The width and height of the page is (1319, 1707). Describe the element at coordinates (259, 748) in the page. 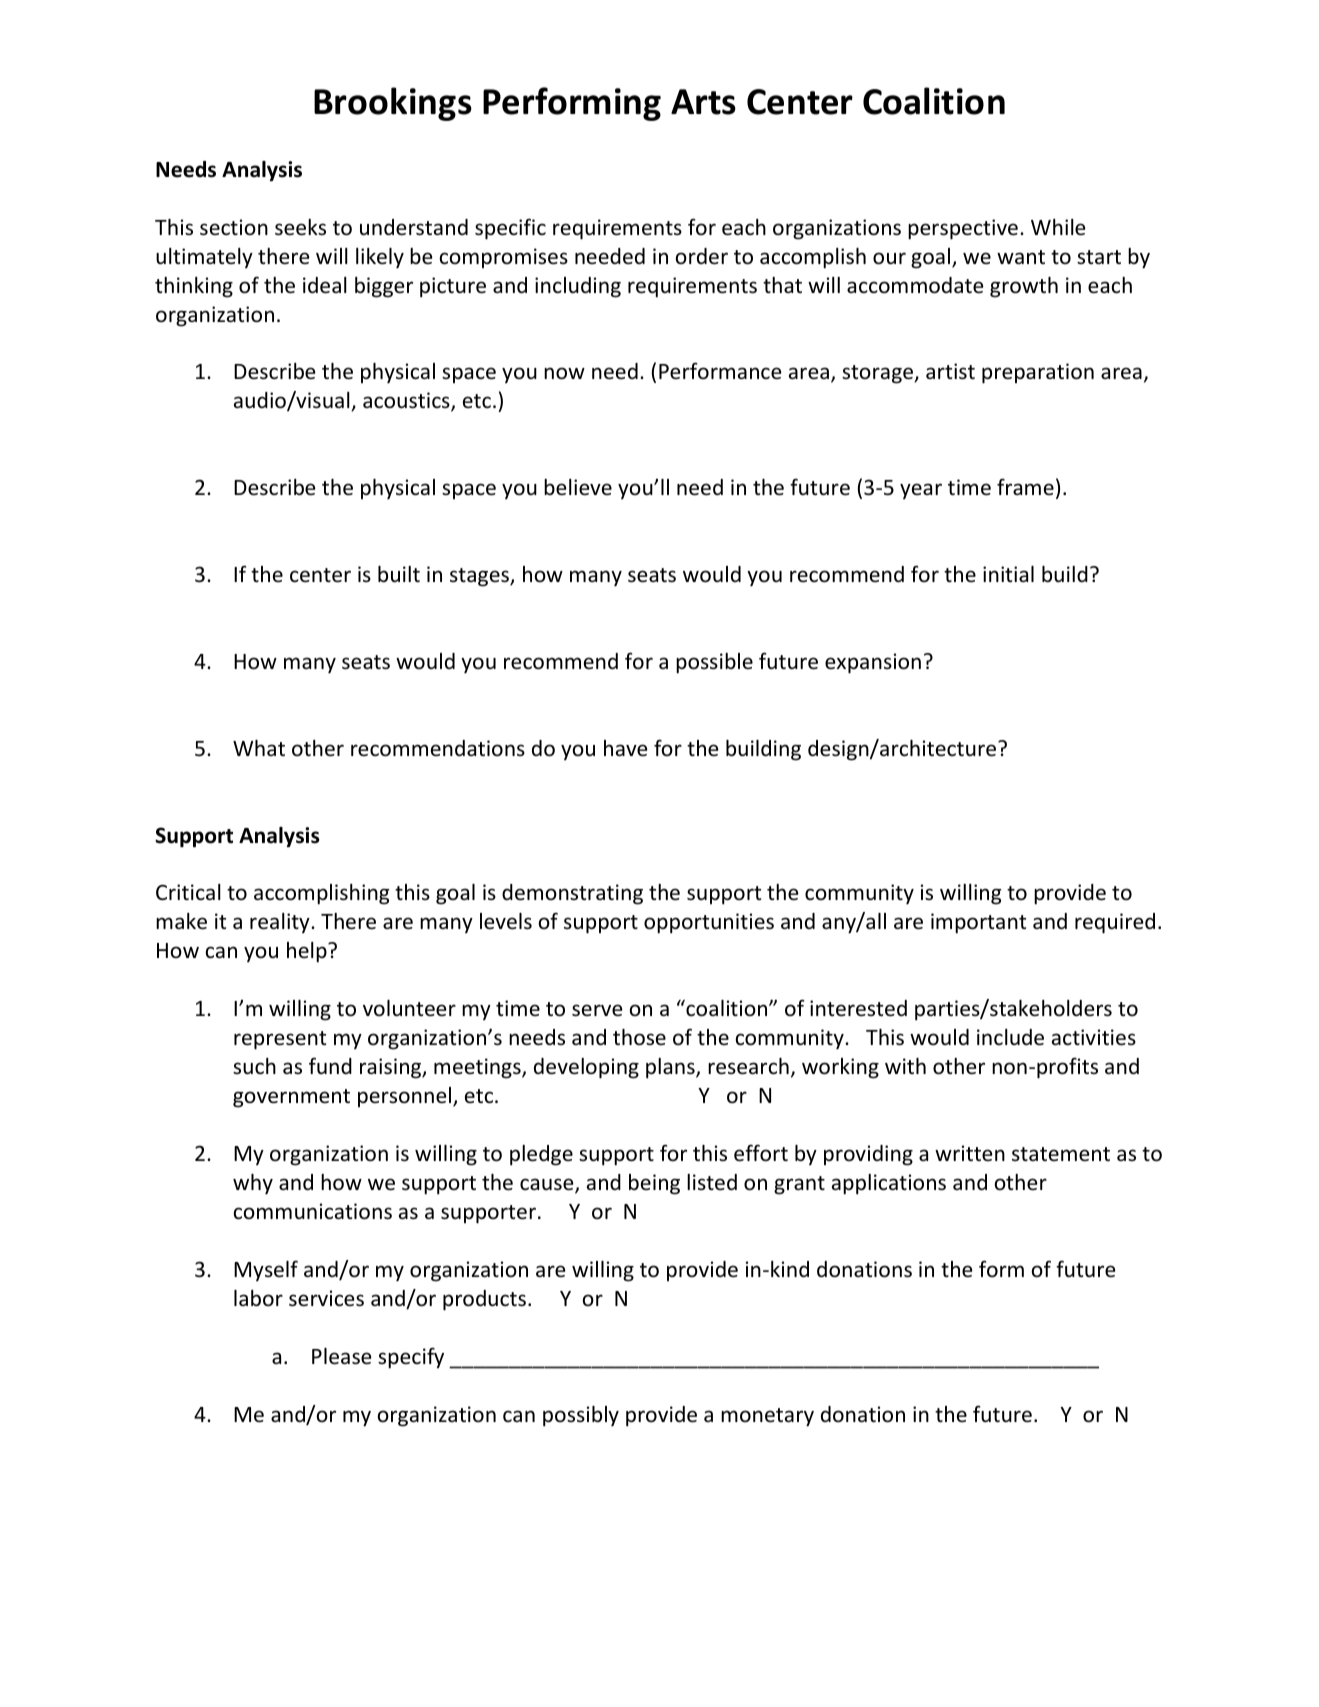

I see `What` at that location.
